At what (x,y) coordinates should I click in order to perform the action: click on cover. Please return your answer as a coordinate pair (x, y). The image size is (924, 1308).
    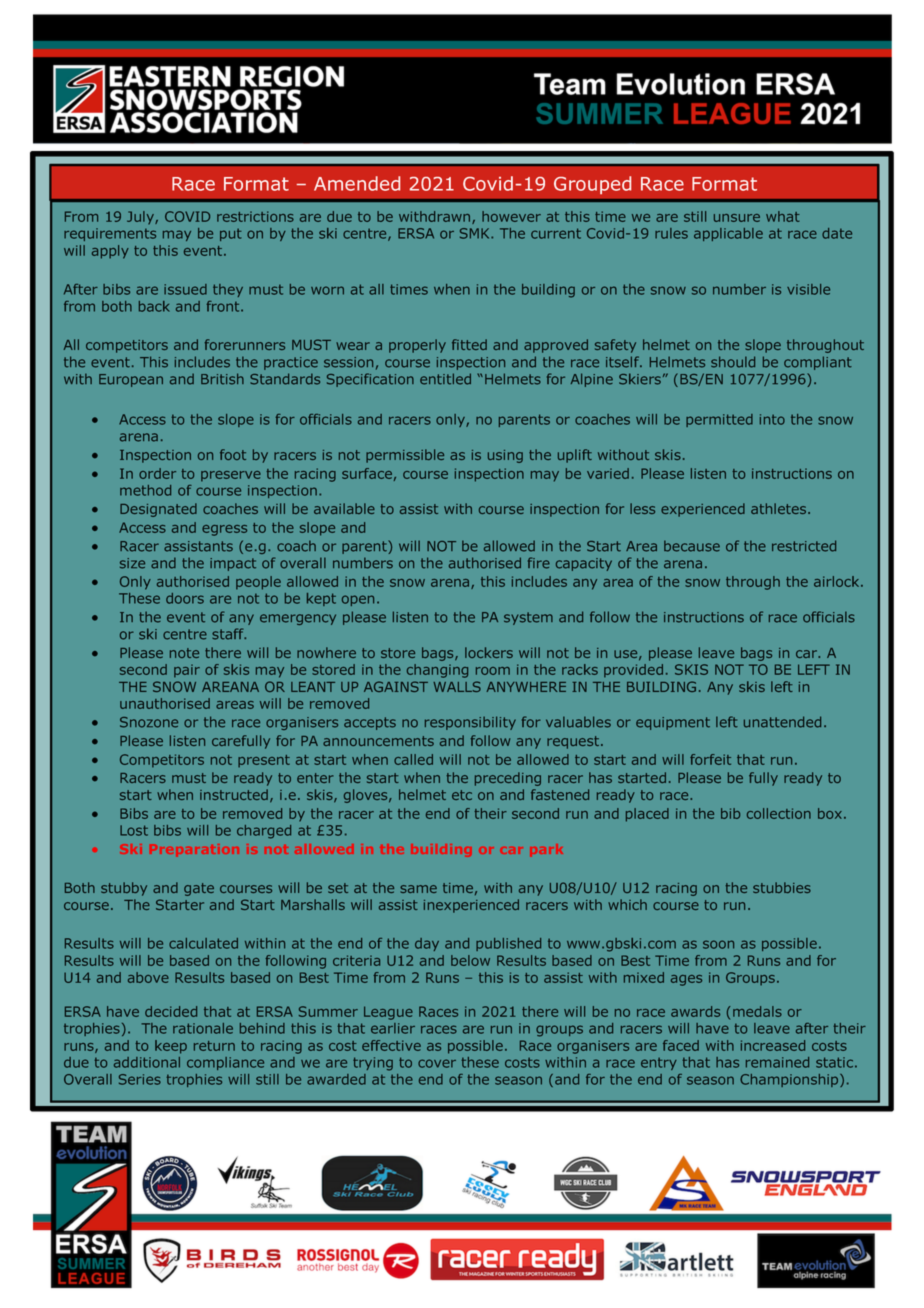
    Looking at the image, I should click on (437, 1063).
